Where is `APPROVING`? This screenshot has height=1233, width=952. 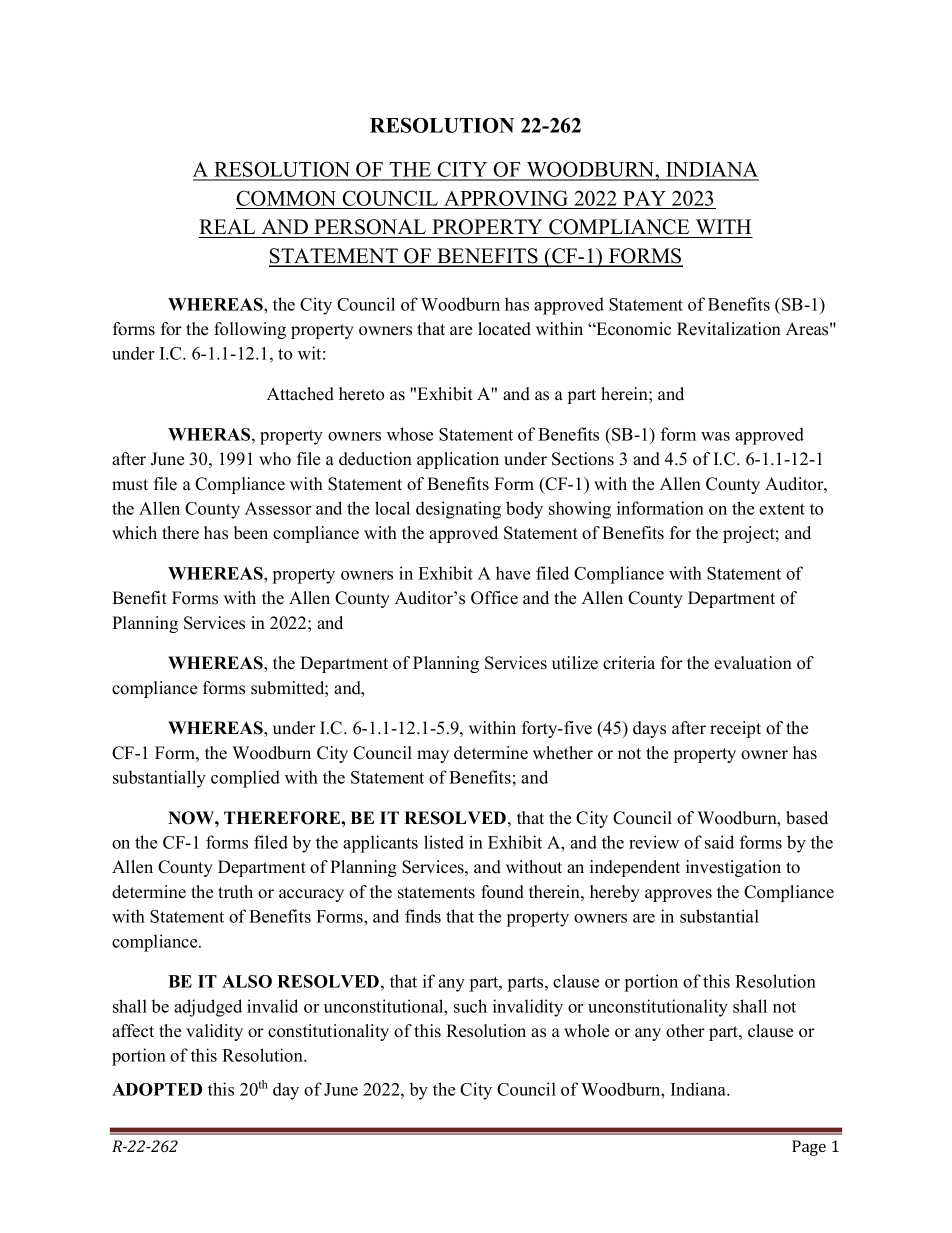 APPROVING is located at coordinates (506, 198).
